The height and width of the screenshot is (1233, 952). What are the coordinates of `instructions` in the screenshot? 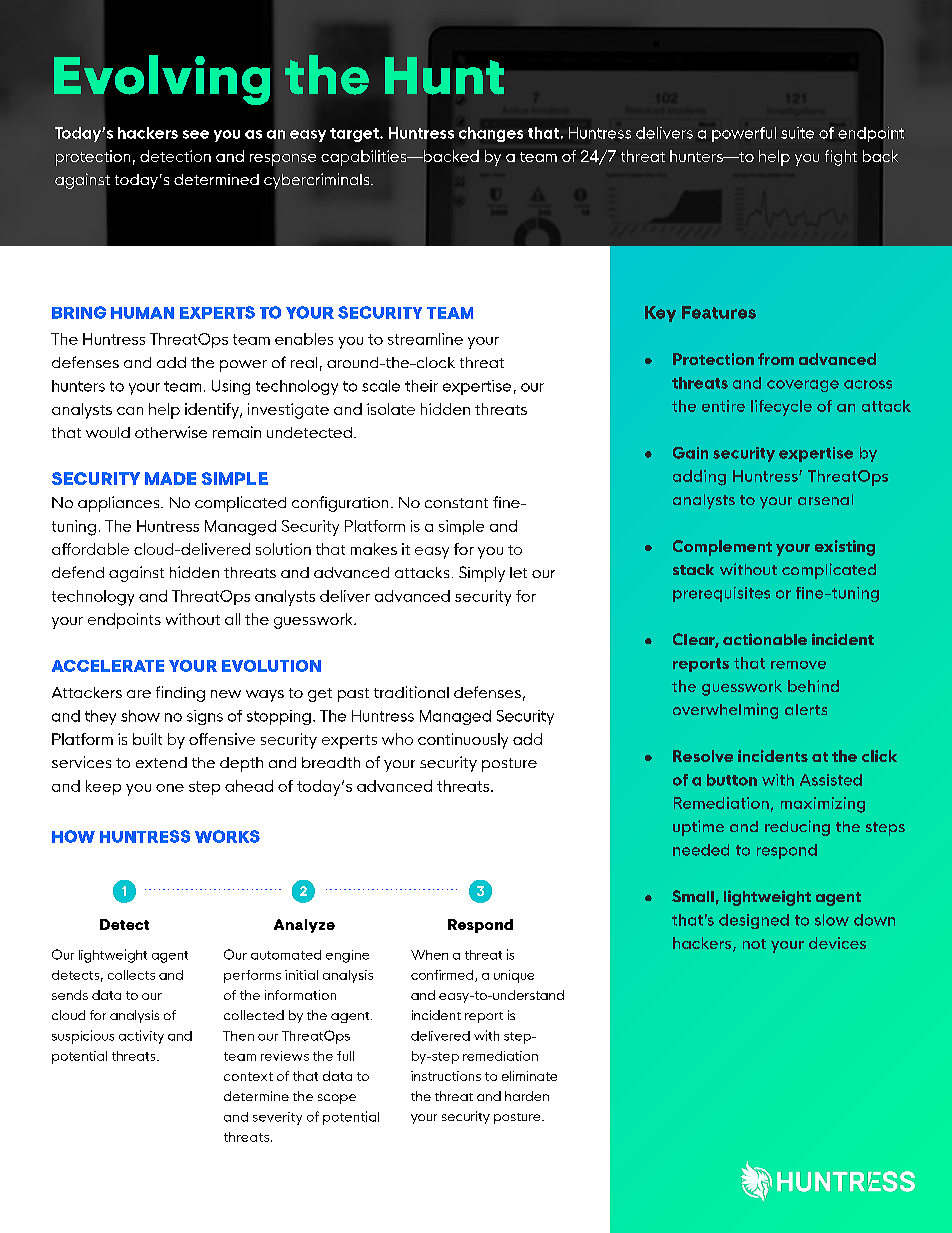 It's located at (446, 1076).
